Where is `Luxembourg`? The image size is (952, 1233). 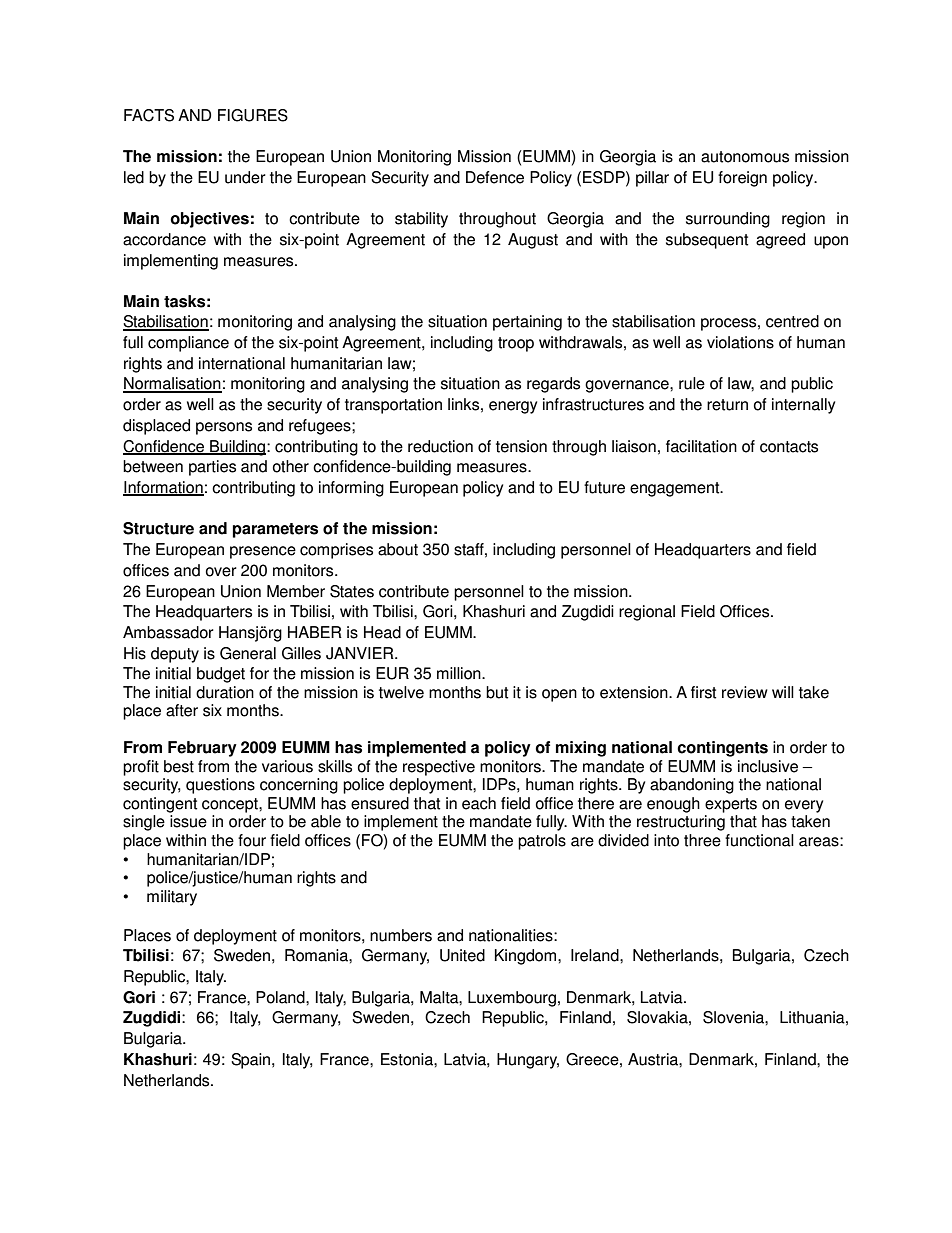 Luxembourg is located at coordinates (512, 999).
